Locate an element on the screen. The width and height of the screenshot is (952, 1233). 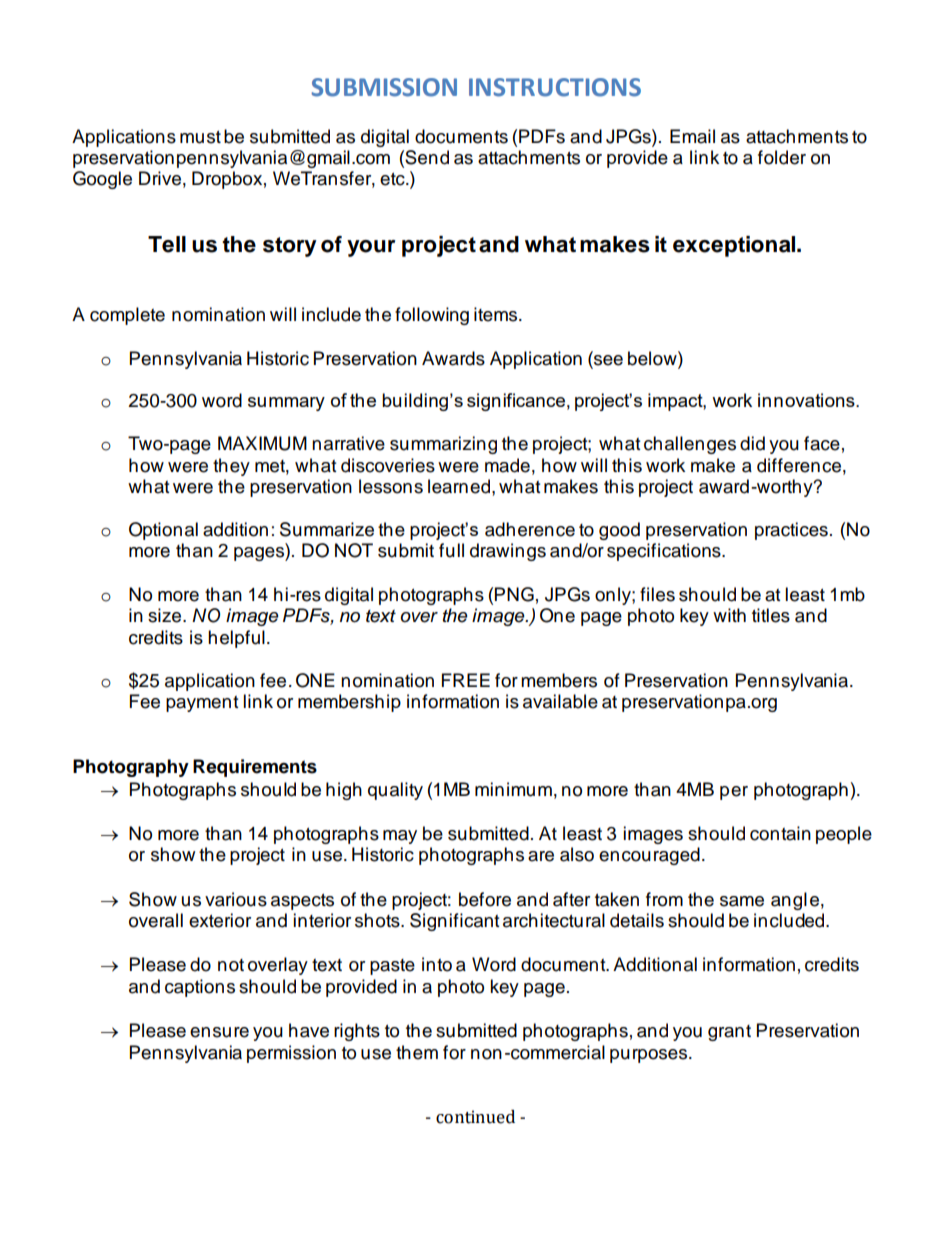
ensure is located at coordinates (219, 1032).
